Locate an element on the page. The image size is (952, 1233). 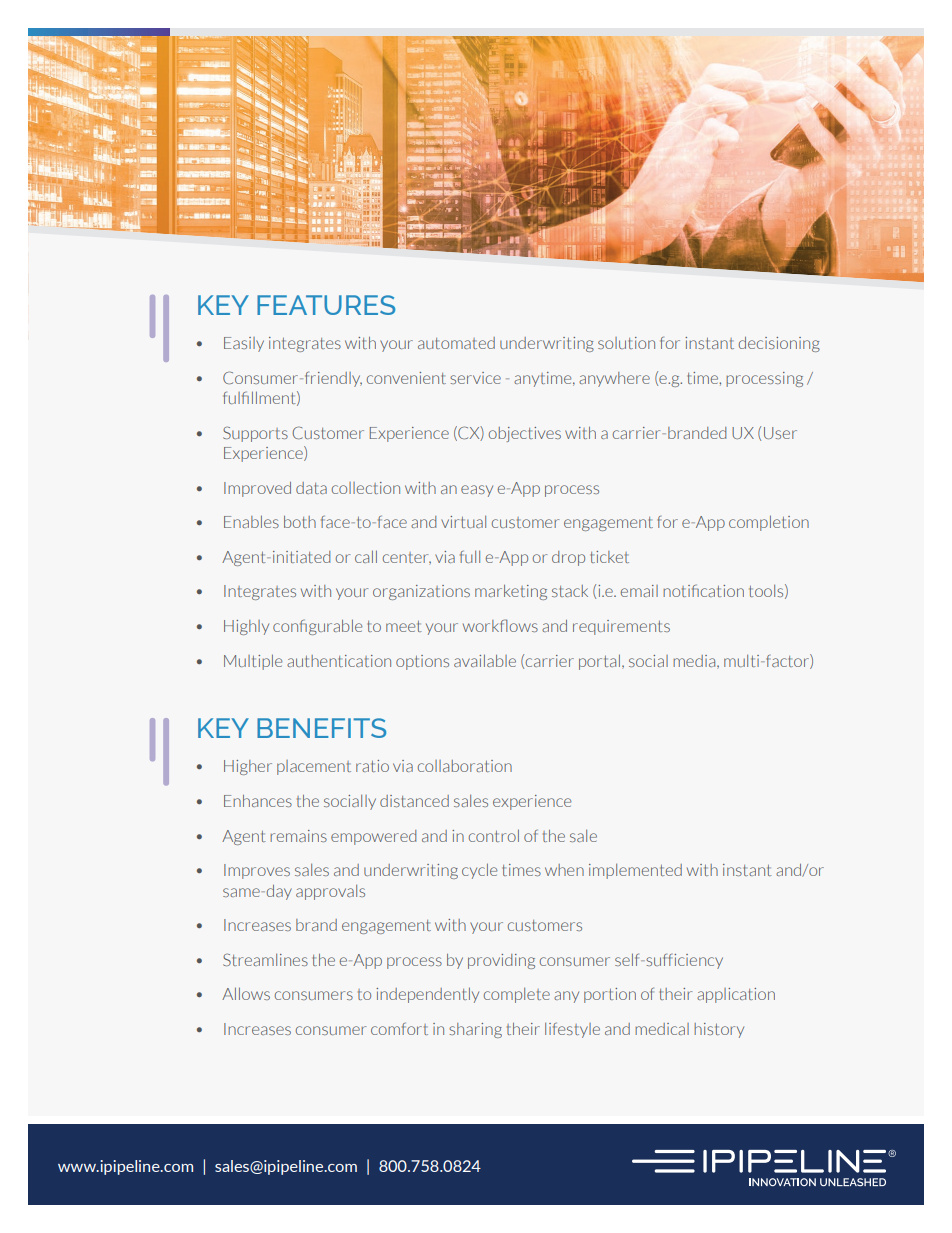
implemented is located at coordinates (635, 871).
